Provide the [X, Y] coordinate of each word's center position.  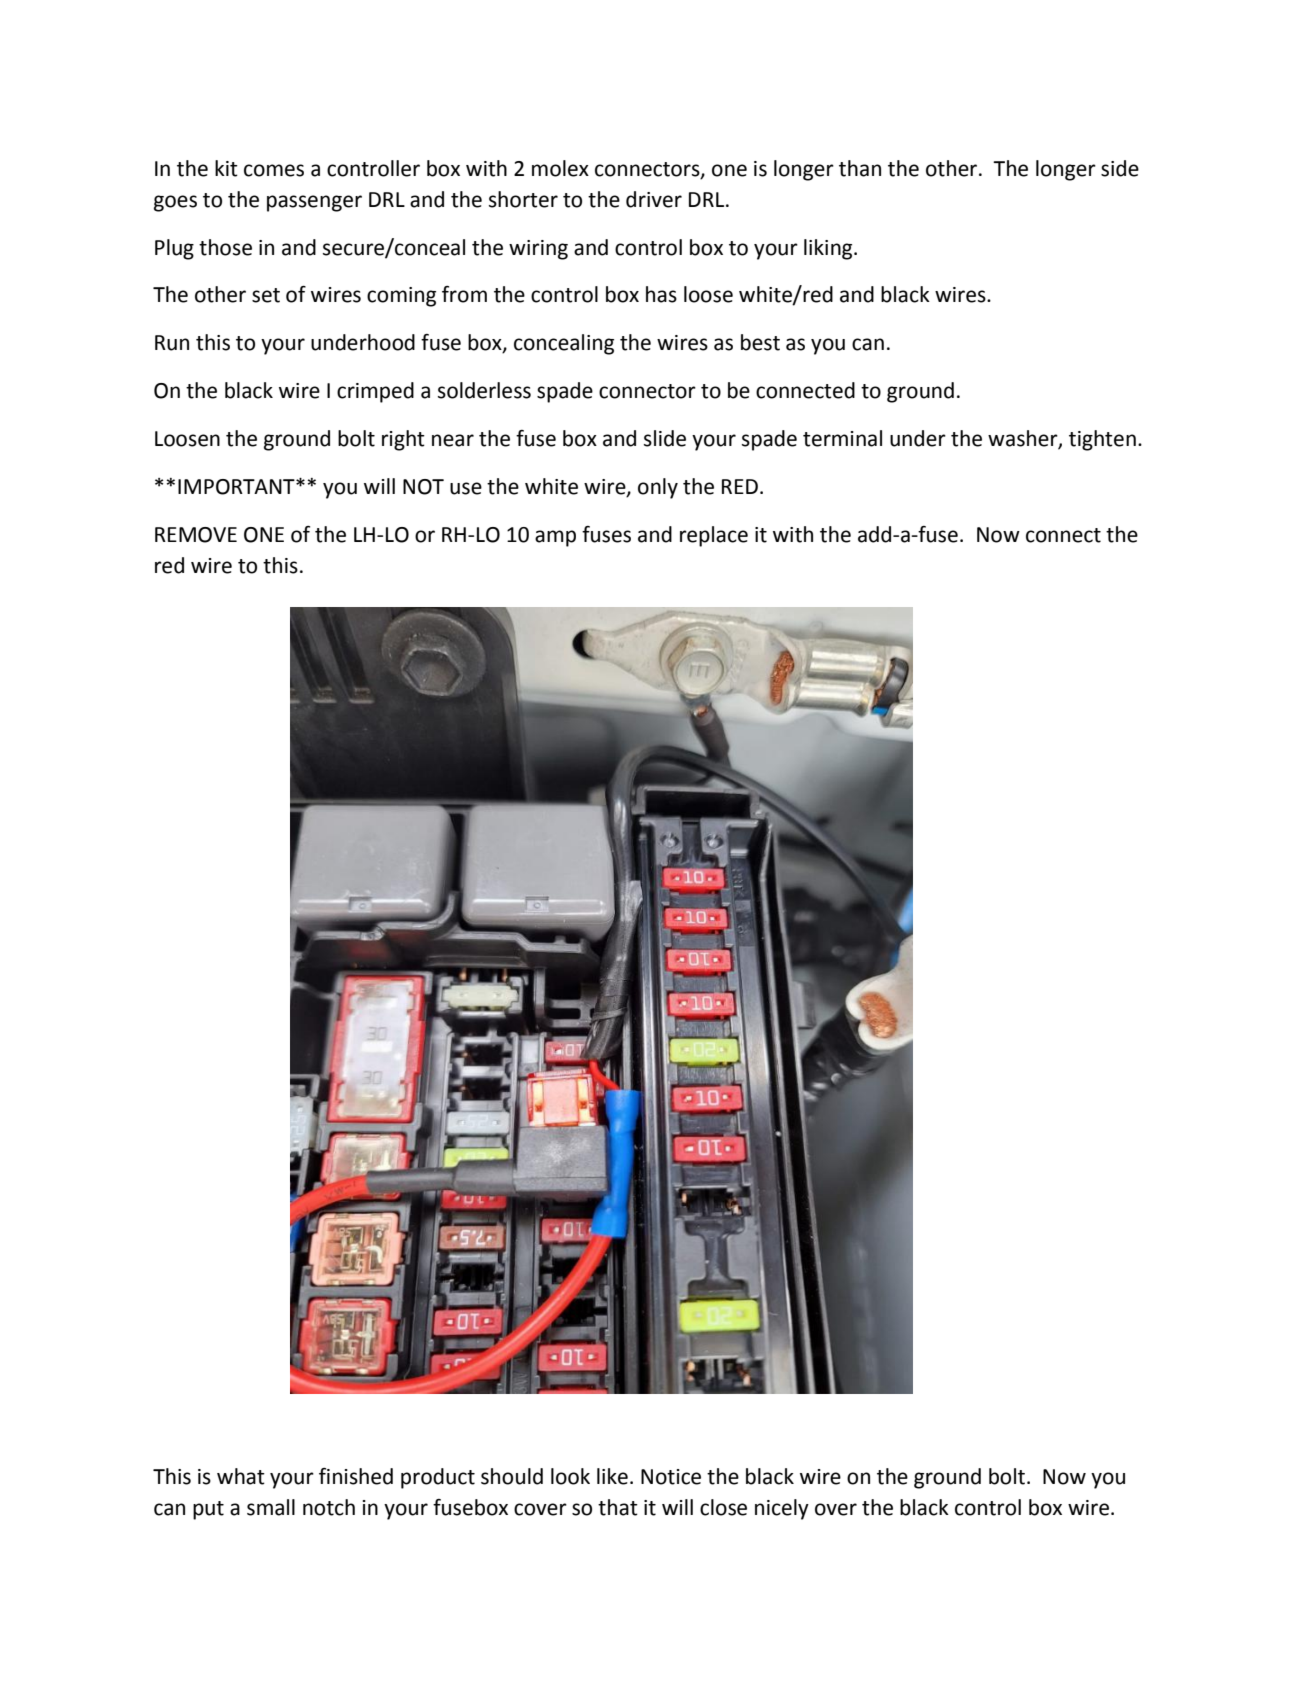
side [1120, 168]
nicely [782, 1509]
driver [654, 199]
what [241, 1476]
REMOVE [196, 535]
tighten [1102, 440]
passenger [314, 203]
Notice [671, 1477]
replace [714, 536]
